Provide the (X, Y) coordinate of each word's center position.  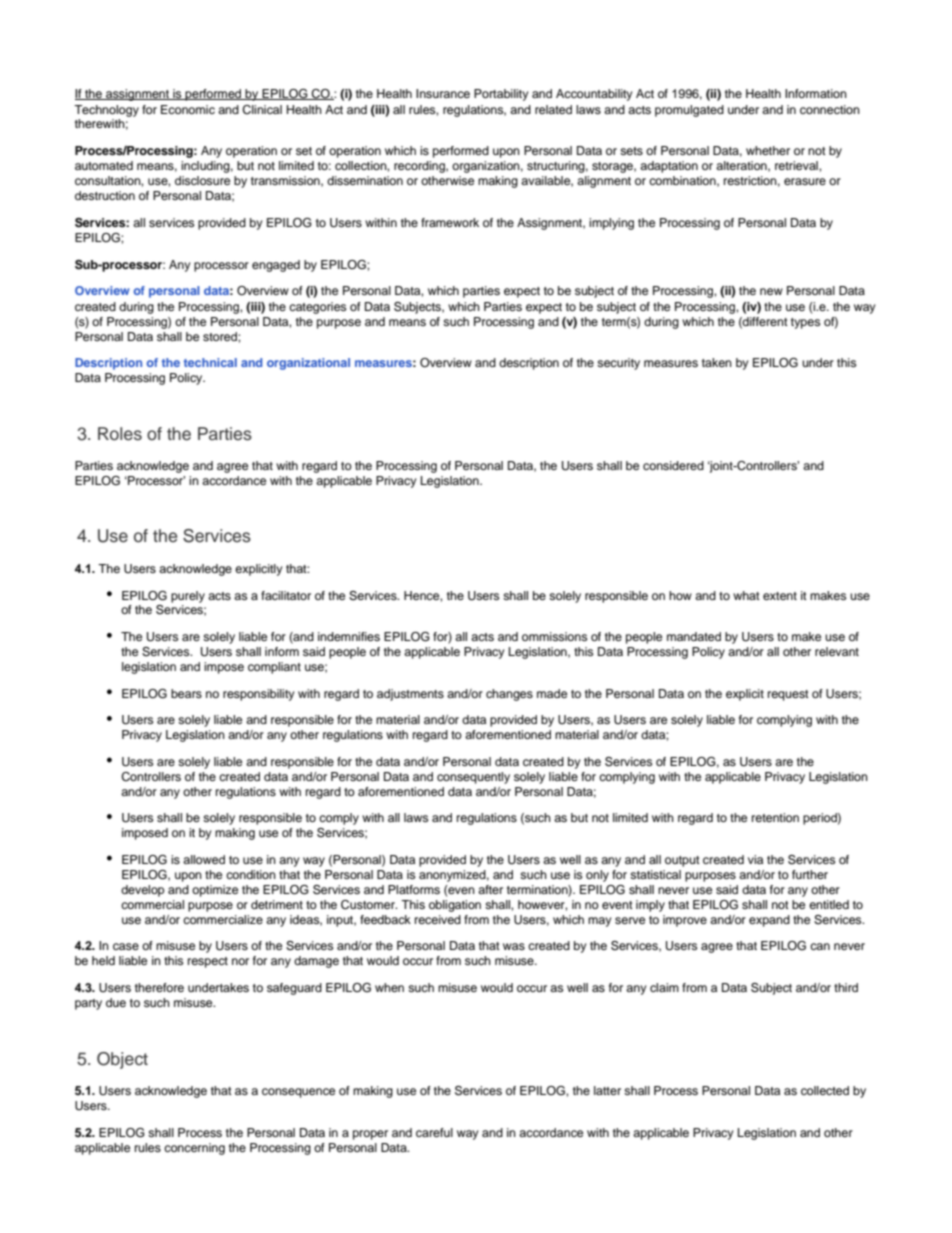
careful (434, 1132)
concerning (194, 1149)
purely (188, 597)
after (490, 889)
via (755, 859)
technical (210, 362)
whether (768, 150)
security (618, 364)
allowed (204, 859)
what (746, 595)
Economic (188, 109)
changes (509, 695)
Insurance (443, 93)
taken (717, 362)
